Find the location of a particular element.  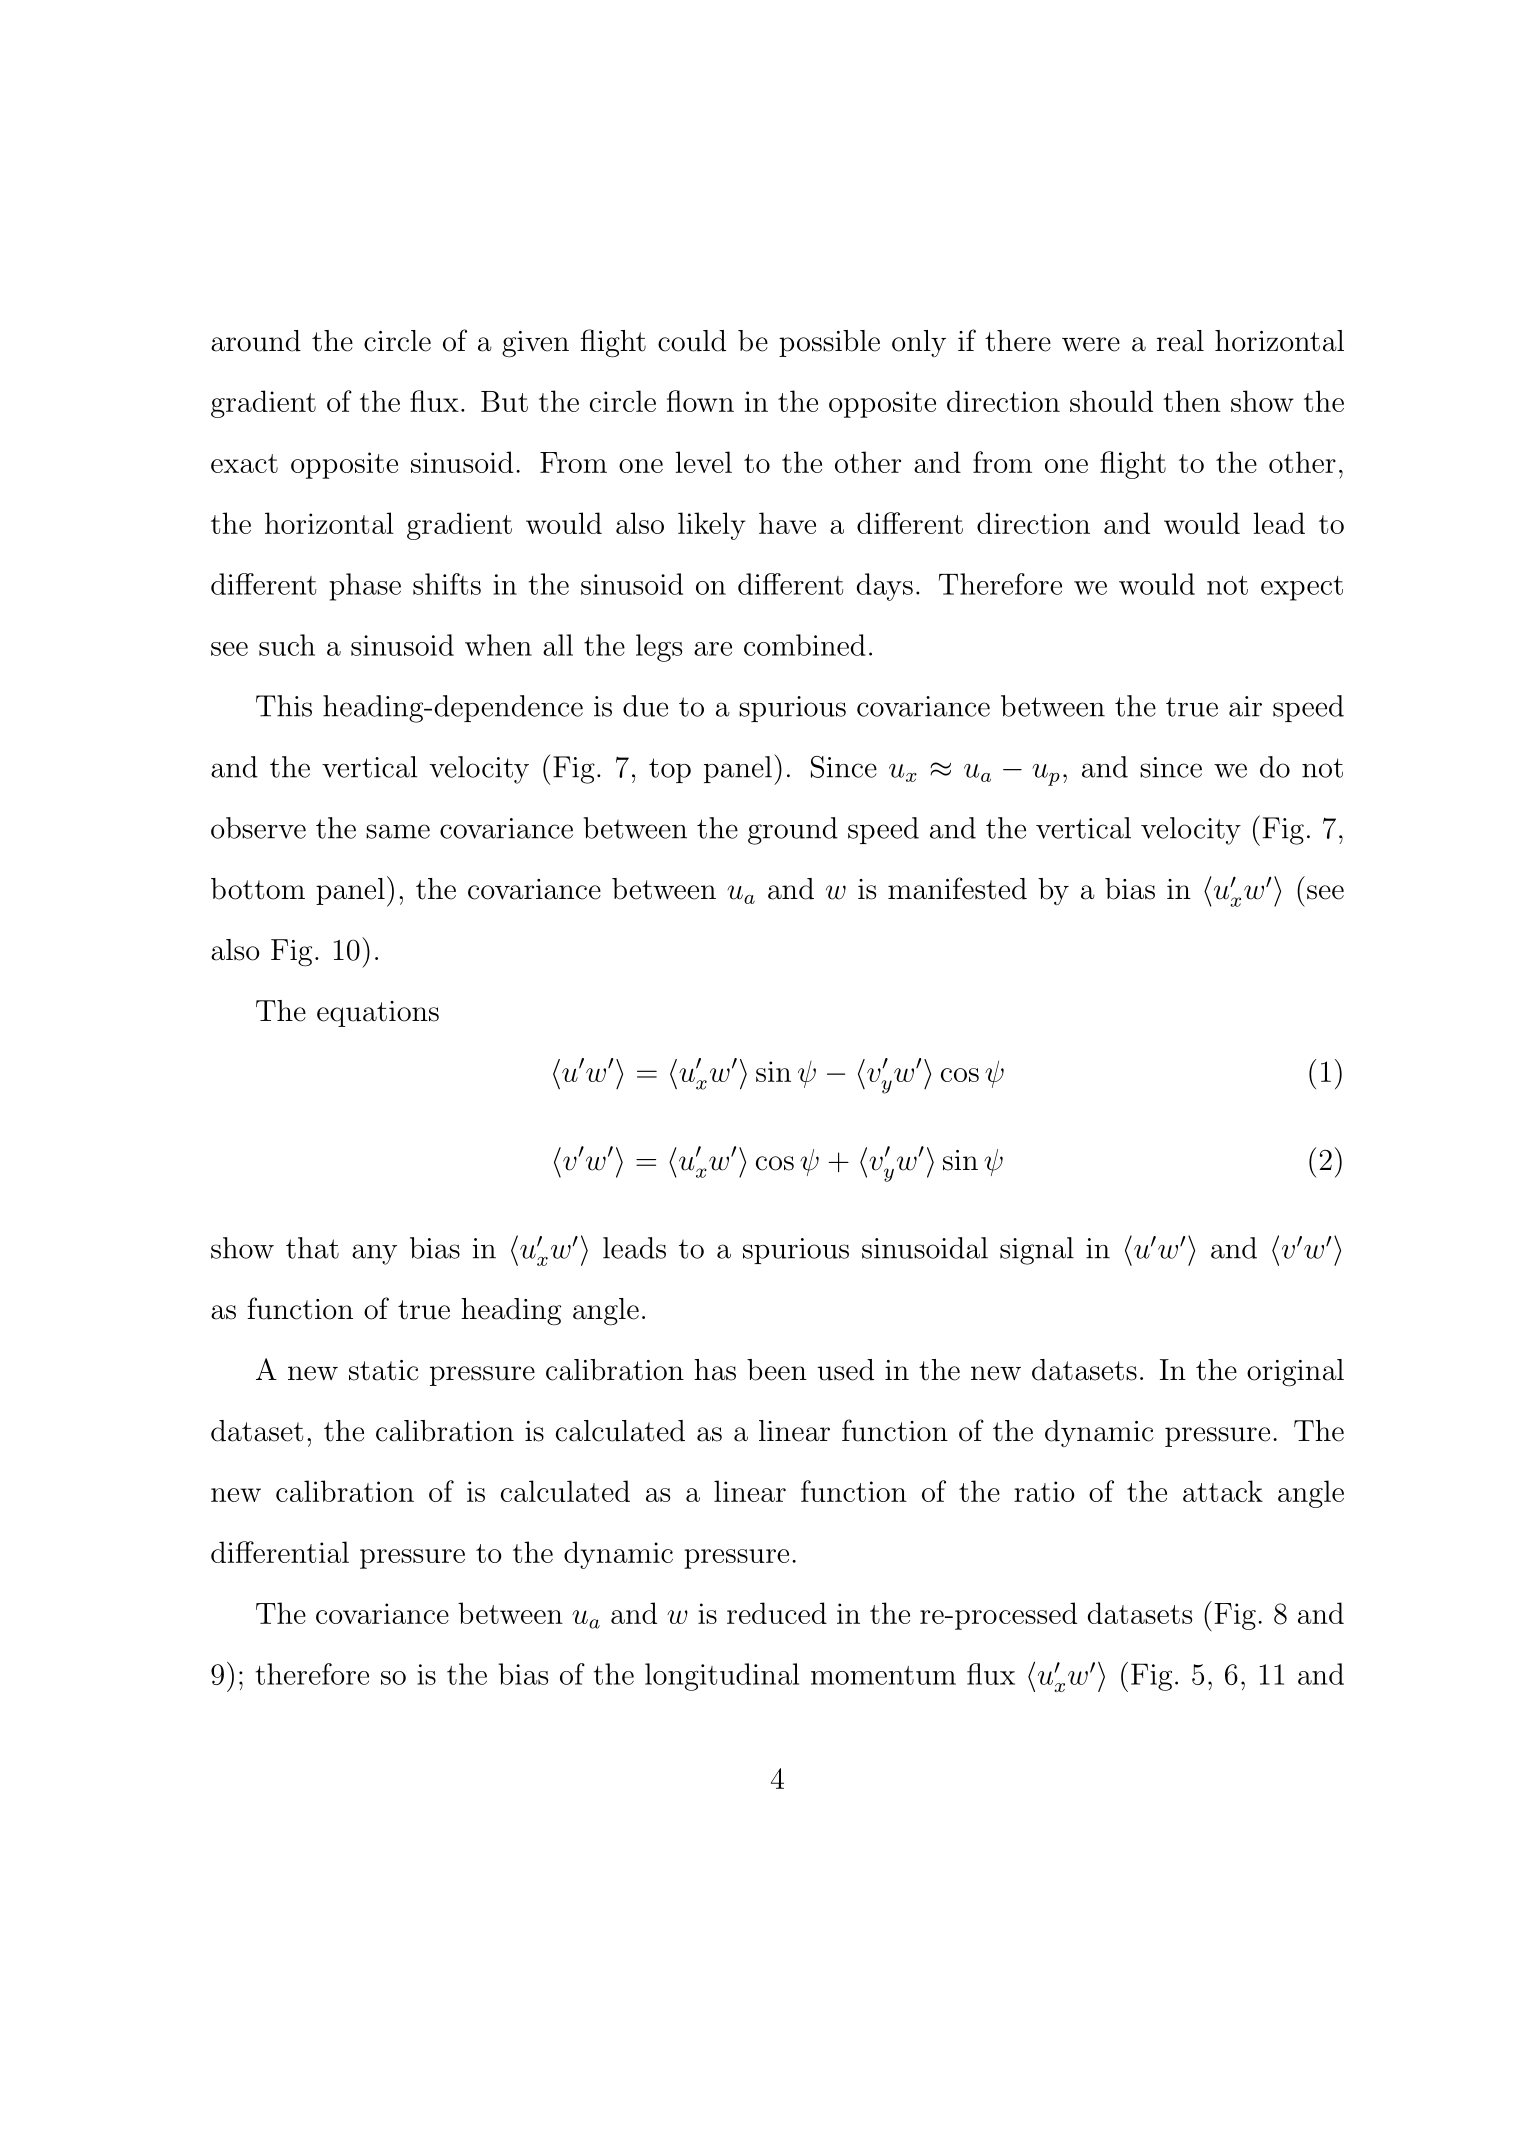

been is located at coordinates (777, 1370).
